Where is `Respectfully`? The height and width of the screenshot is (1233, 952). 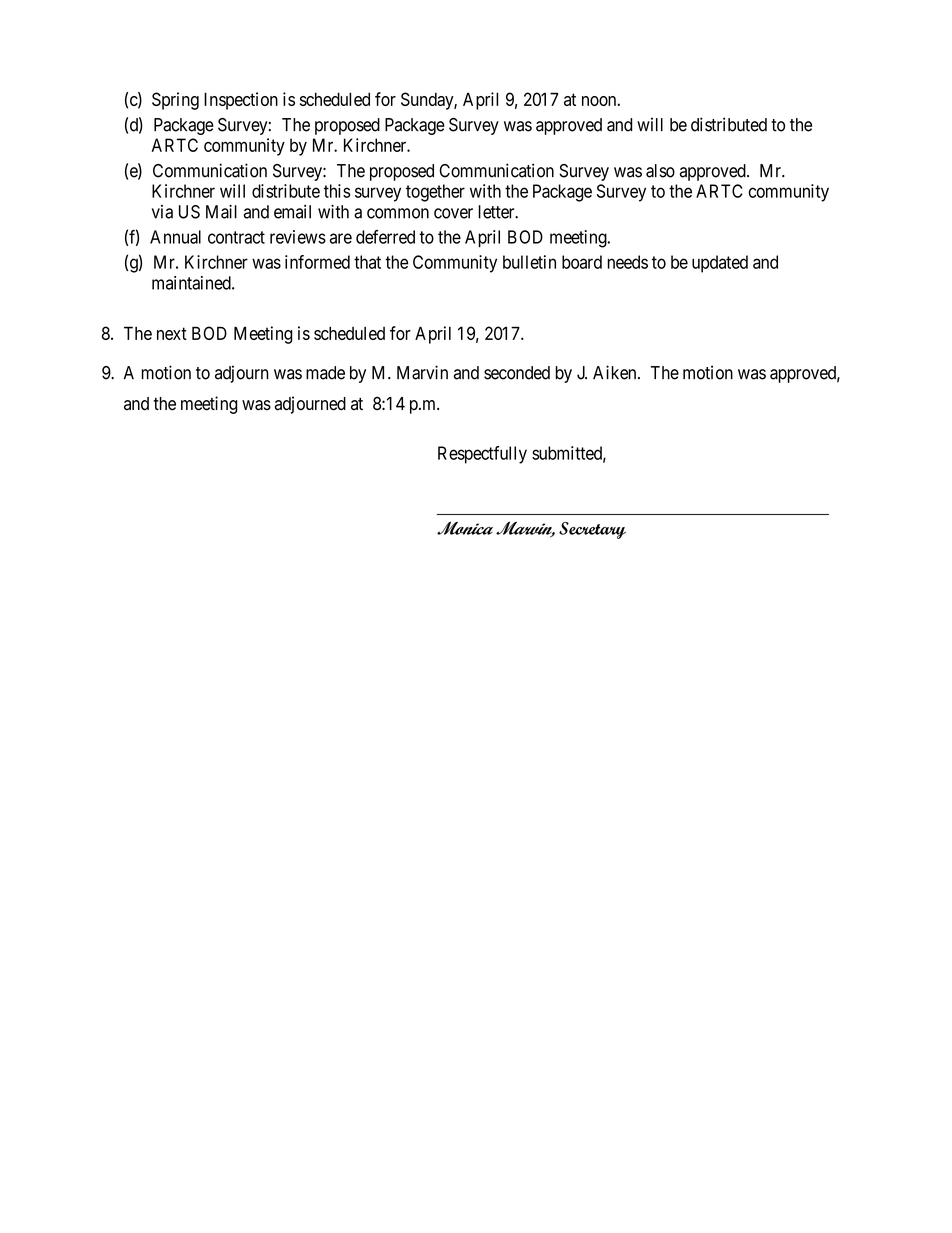
Respectfully is located at coordinates (482, 455).
